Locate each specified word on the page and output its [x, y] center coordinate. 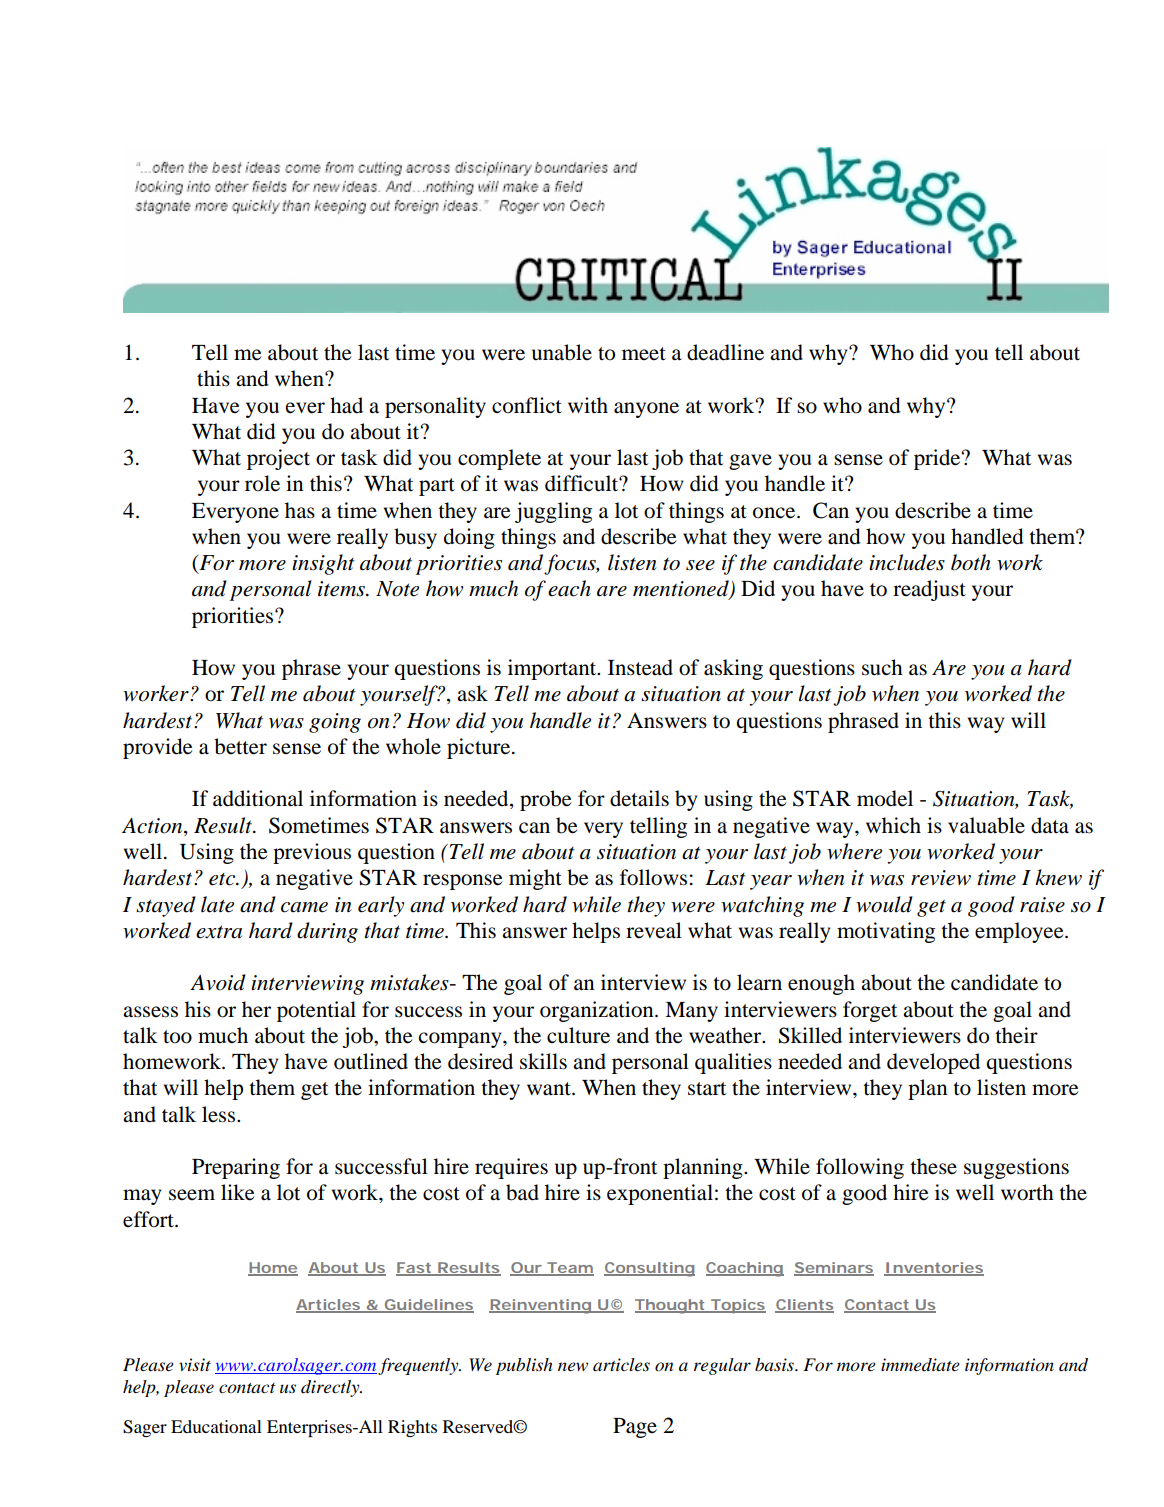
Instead [640, 667]
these [933, 1166]
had [346, 405]
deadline [725, 352]
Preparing [236, 1168]
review [941, 878]
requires [511, 1168]
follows [653, 877]
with [588, 405]
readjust [929, 590]
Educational [216, 1426]
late [217, 904]
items [342, 589]
